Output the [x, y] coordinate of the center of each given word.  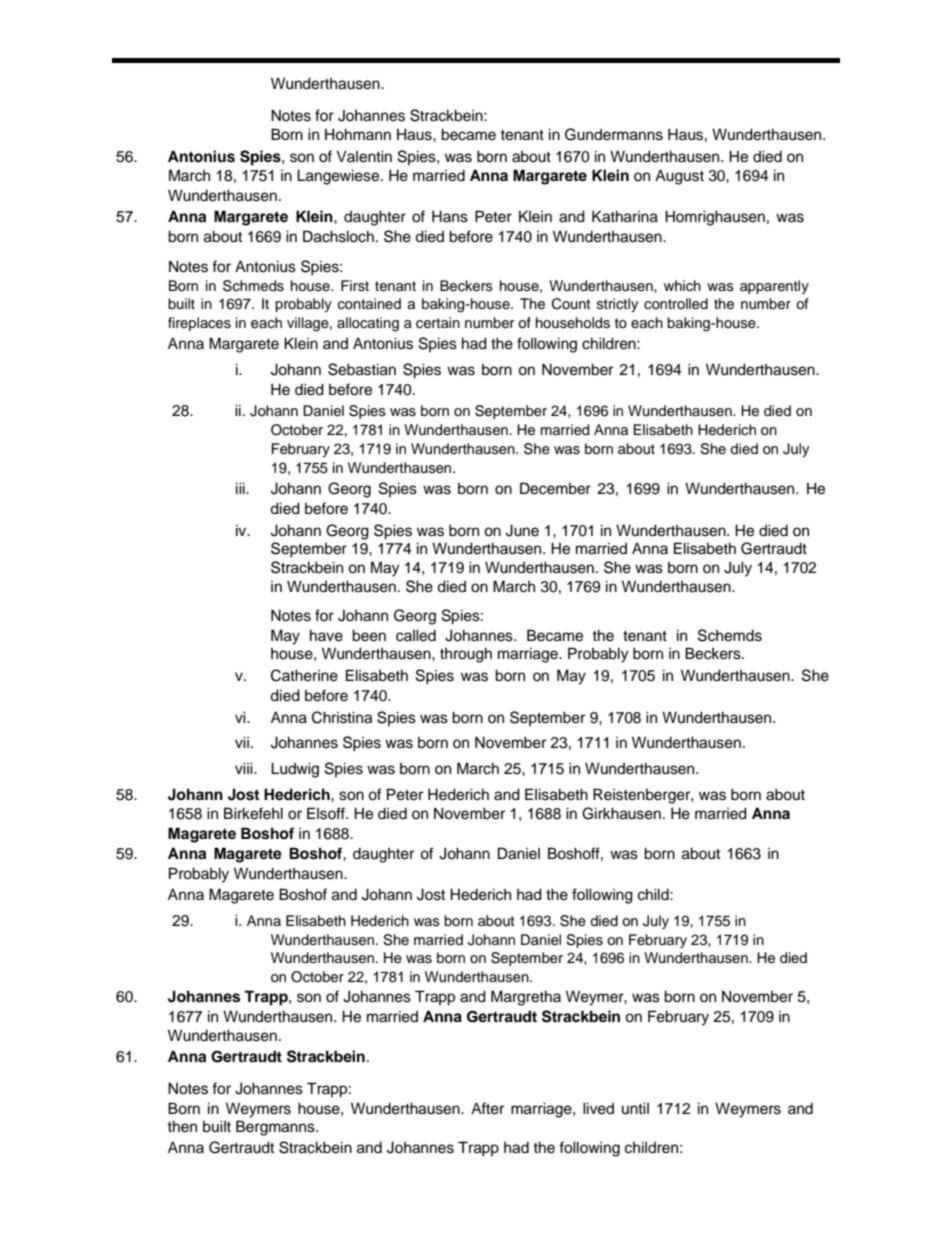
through [466, 655]
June [522, 530]
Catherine [304, 675]
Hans [450, 216]
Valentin [364, 156]
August [679, 177]
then [182, 1126]
